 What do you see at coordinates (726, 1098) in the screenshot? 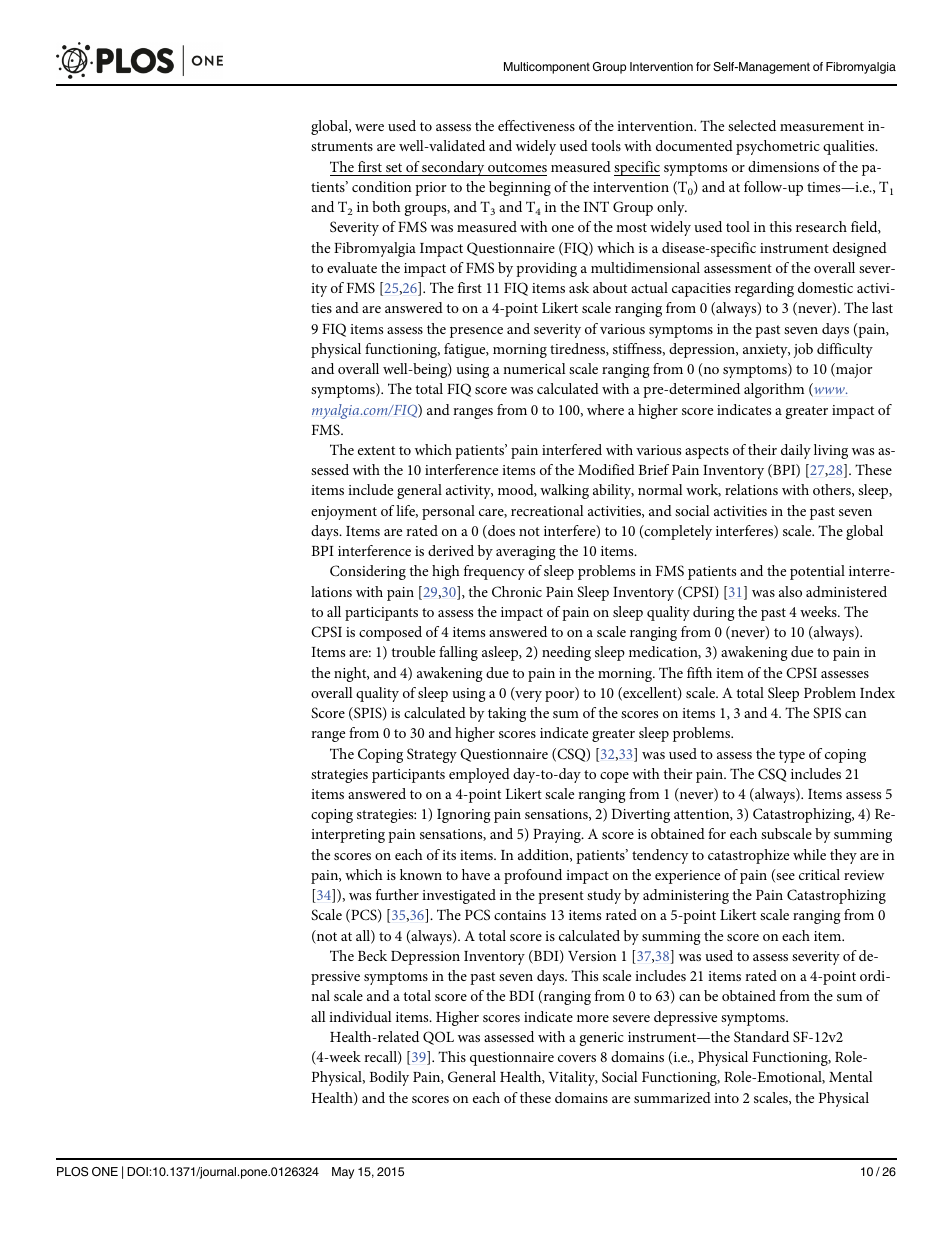
I see `into` at bounding box center [726, 1098].
